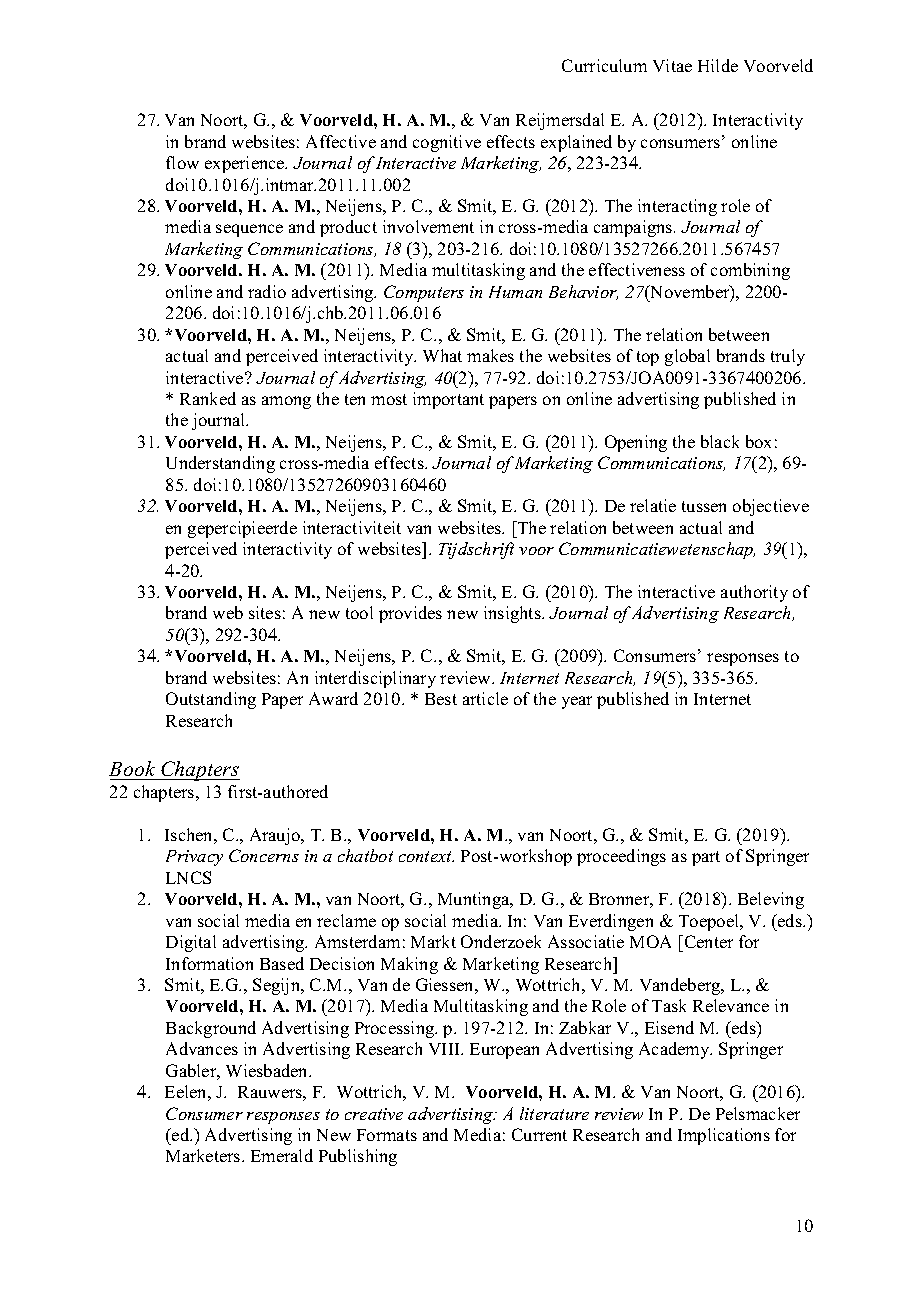 The height and width of the screenshot is (1308, 924). I want to click on cognitive, so click(447, 143).
